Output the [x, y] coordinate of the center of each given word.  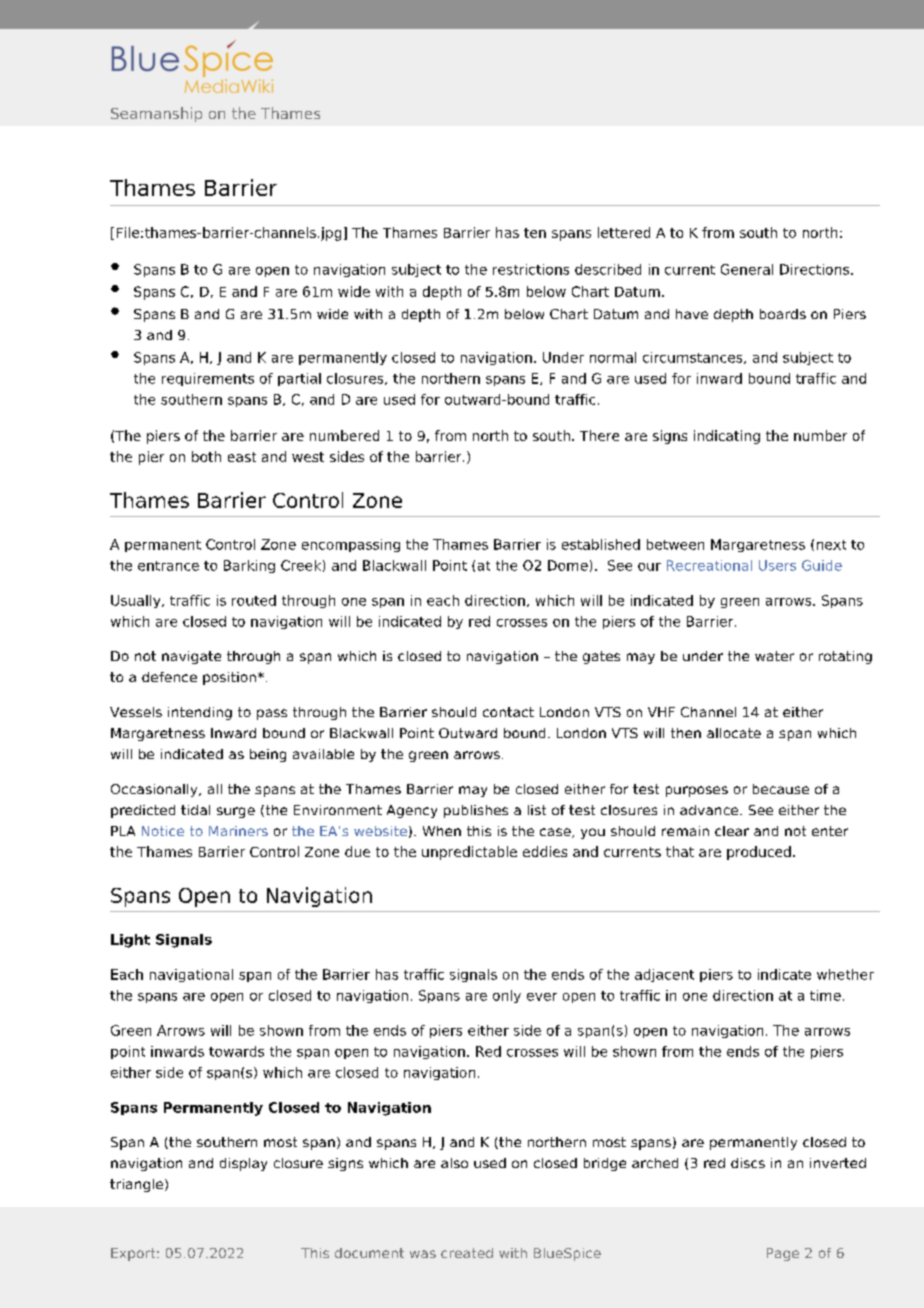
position [229, 678]
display [243, 1164]
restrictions [531, 269]
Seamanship [156, 114]
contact [508, 712]
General [747, 269]
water [774, 656]
